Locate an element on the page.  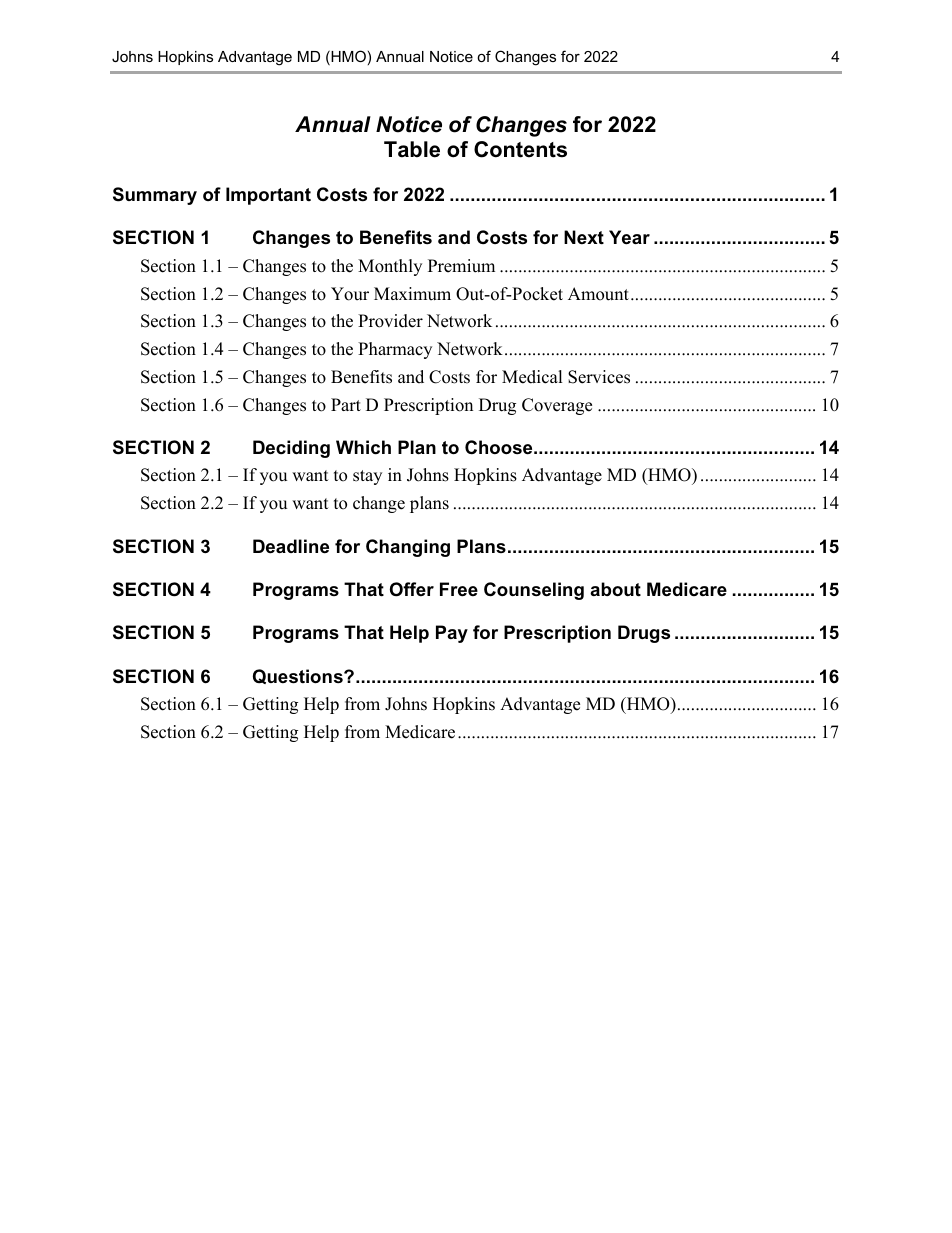
Coverage is located at coordinates (557, 406).
